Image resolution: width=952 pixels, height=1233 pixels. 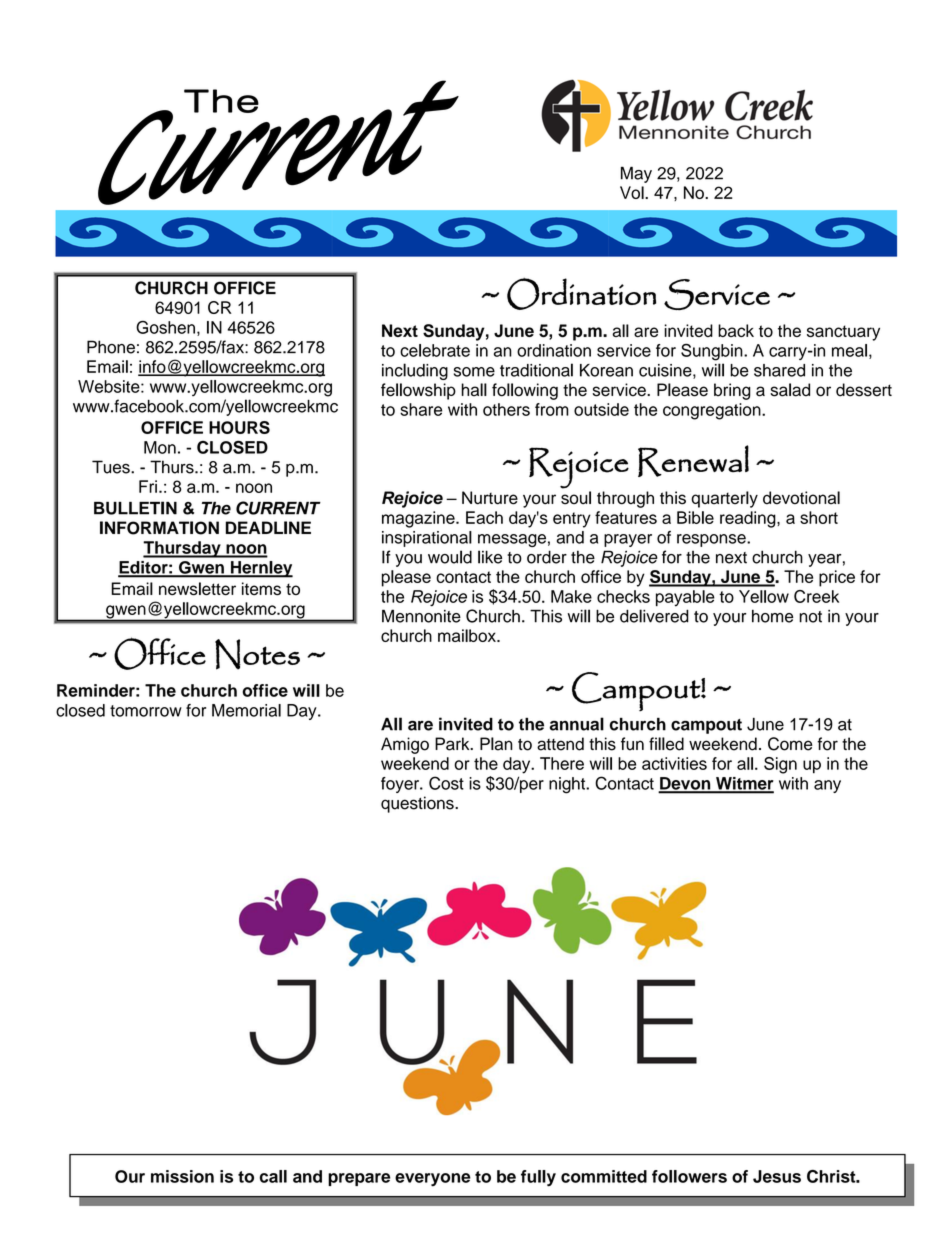 What do you see at coordinates (182, 1176) in the screenshot?
I see `mission` at bounding box center [182, 1176].
